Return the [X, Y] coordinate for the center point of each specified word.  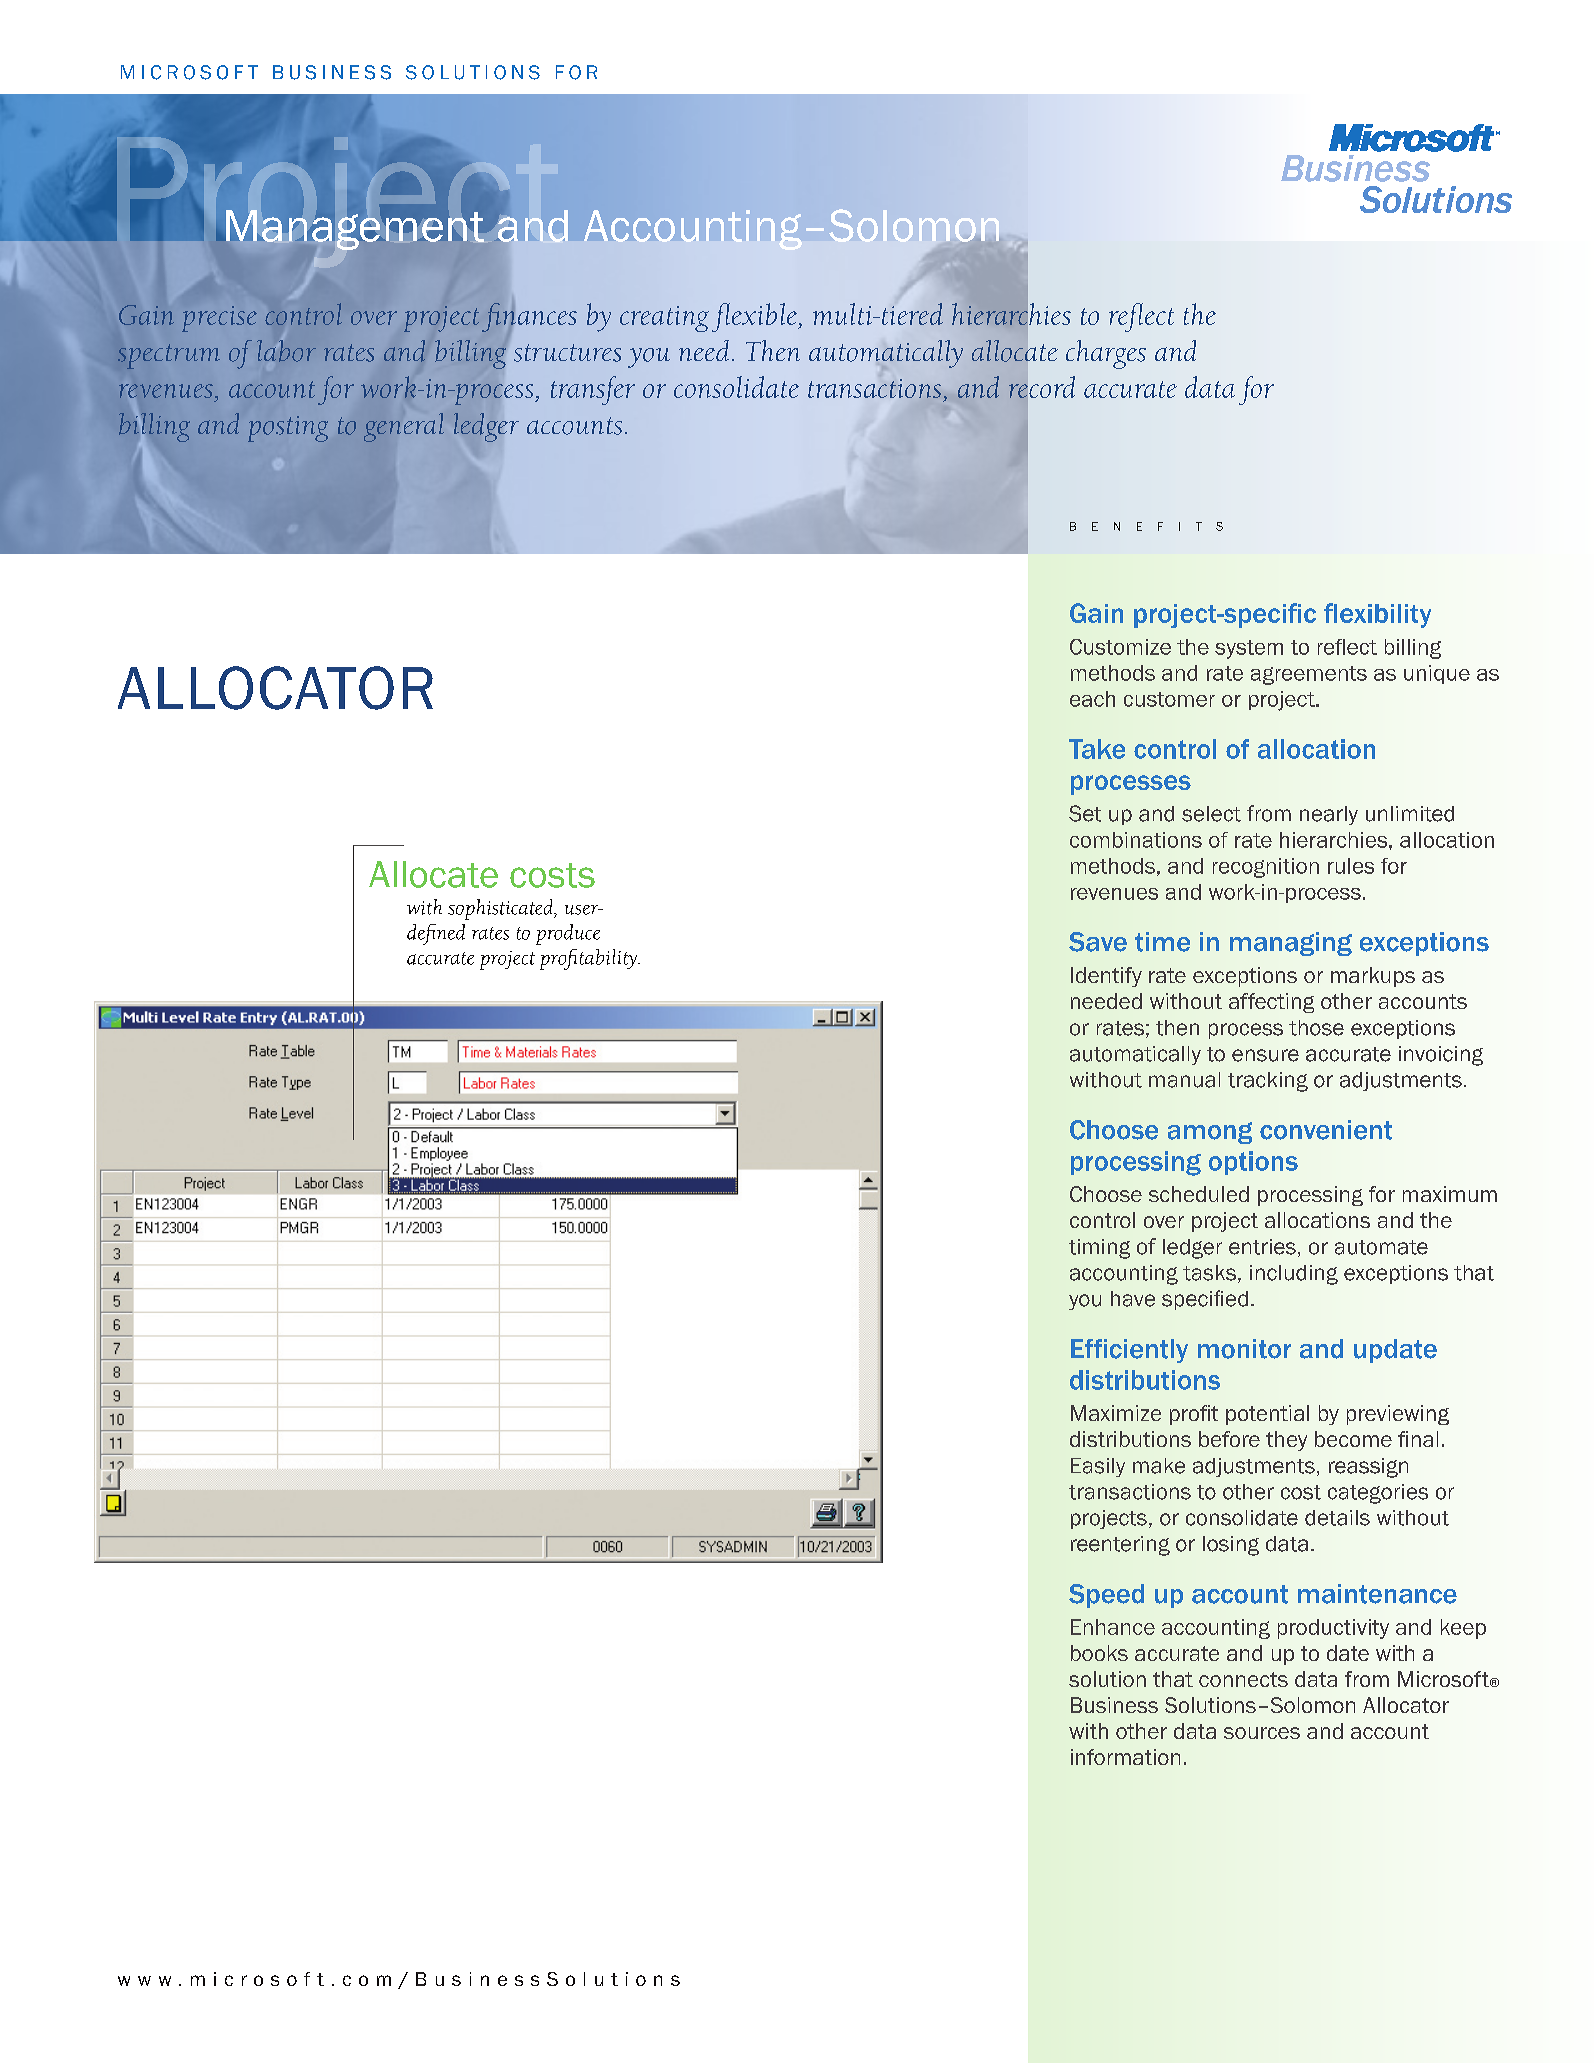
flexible [756, 317]
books [1099, 1653]
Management [354, 230]
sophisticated [501, 909]
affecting [1271, 1003]
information [1125, 1757]
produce [568, 934]
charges [1106, 354]
